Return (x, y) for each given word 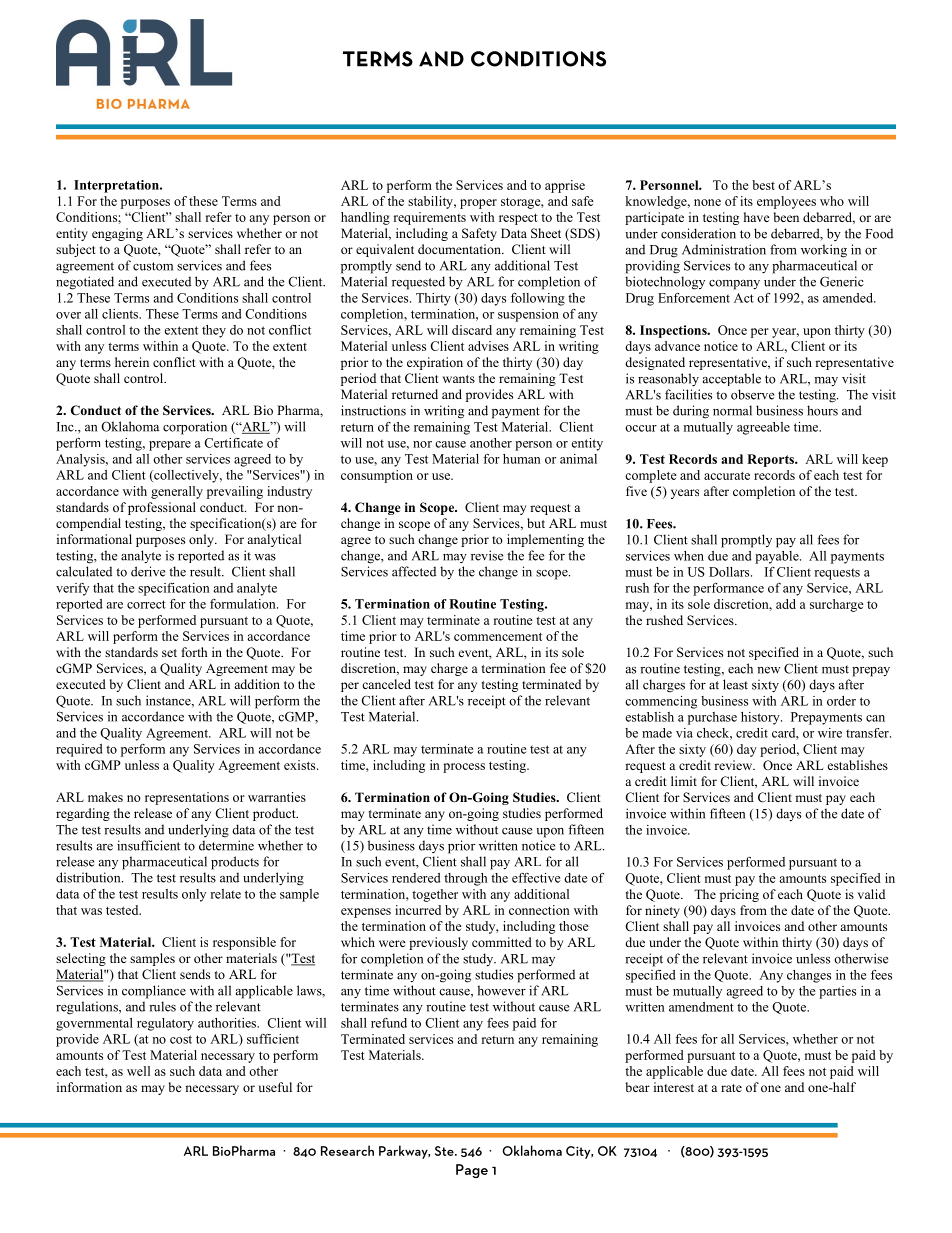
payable (778, 557)
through (465, 879)
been (786, 217)
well (138, 1071)
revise (487, 555)
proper (478, 204)
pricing (739, 895)
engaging (117, 234)
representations (187, 798)
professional (162, 508)
